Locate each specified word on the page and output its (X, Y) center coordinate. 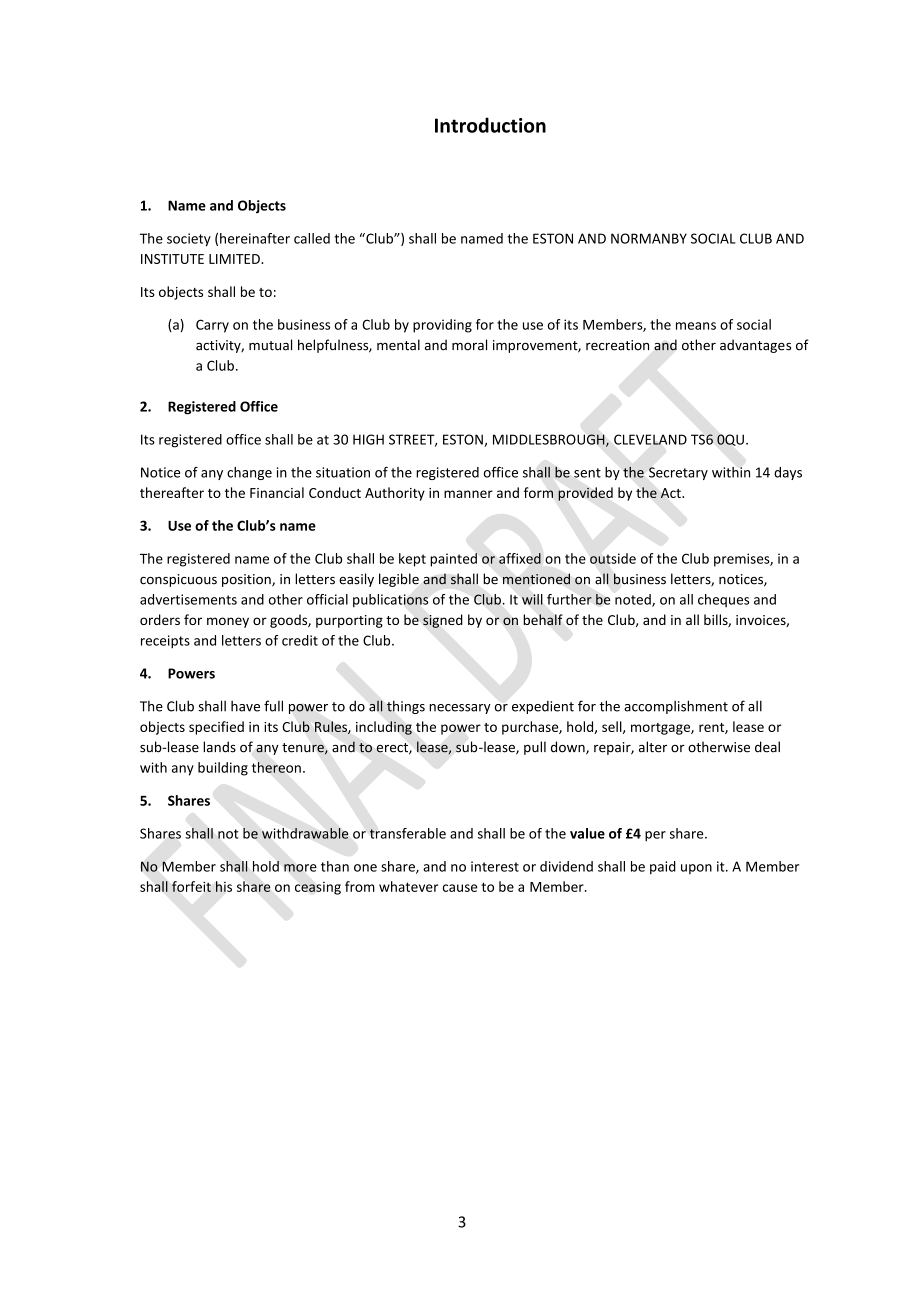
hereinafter (255, 238)
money (228, 622)
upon (696, 869)
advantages (755, 346)
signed (443, 621)
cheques (723, 600)
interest (495, 866)
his (224, 886)
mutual (270, 345)
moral (469, 345)
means (696, 326)
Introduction (490, 125)
